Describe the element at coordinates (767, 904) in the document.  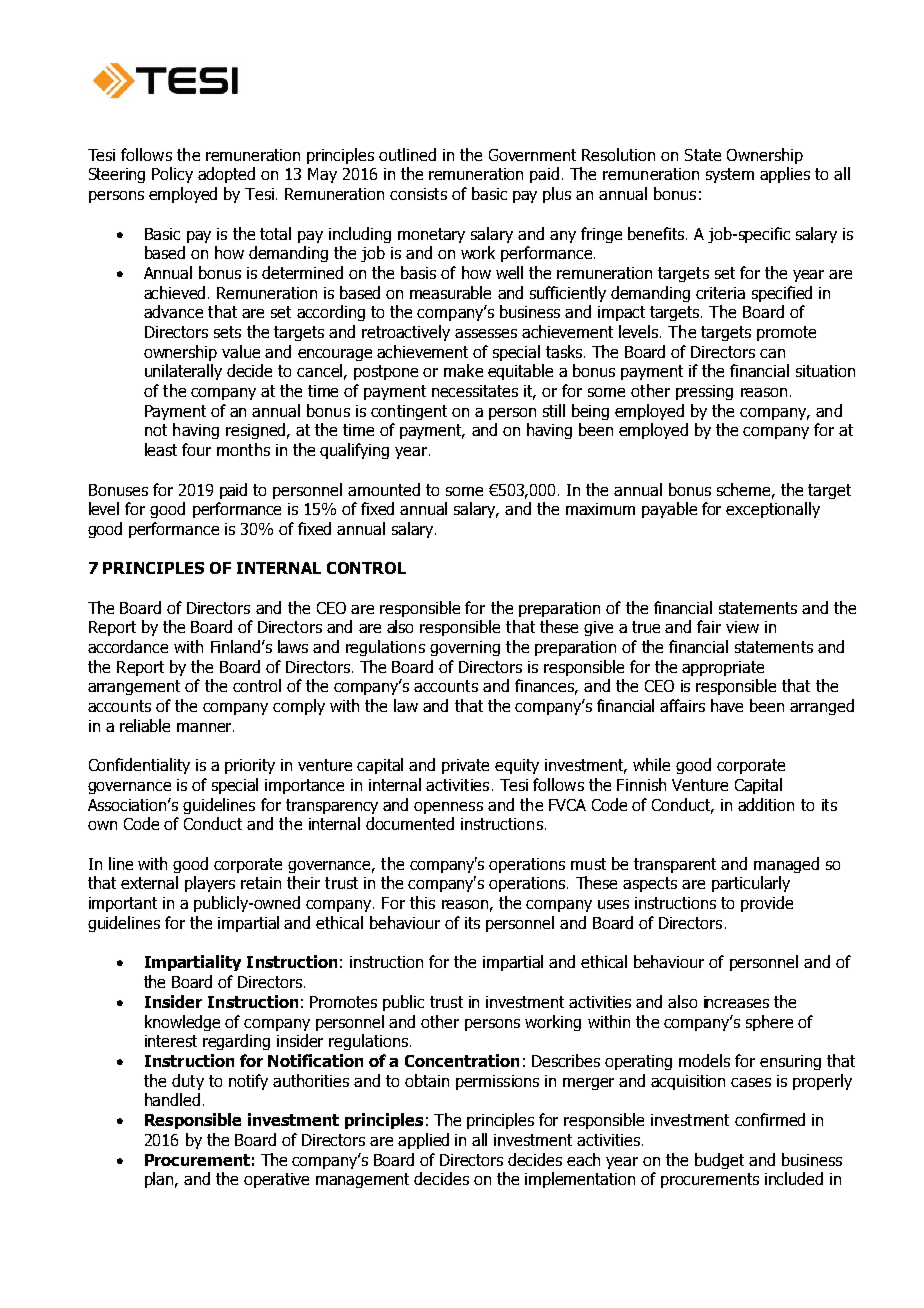
I see `provide` at that location.
